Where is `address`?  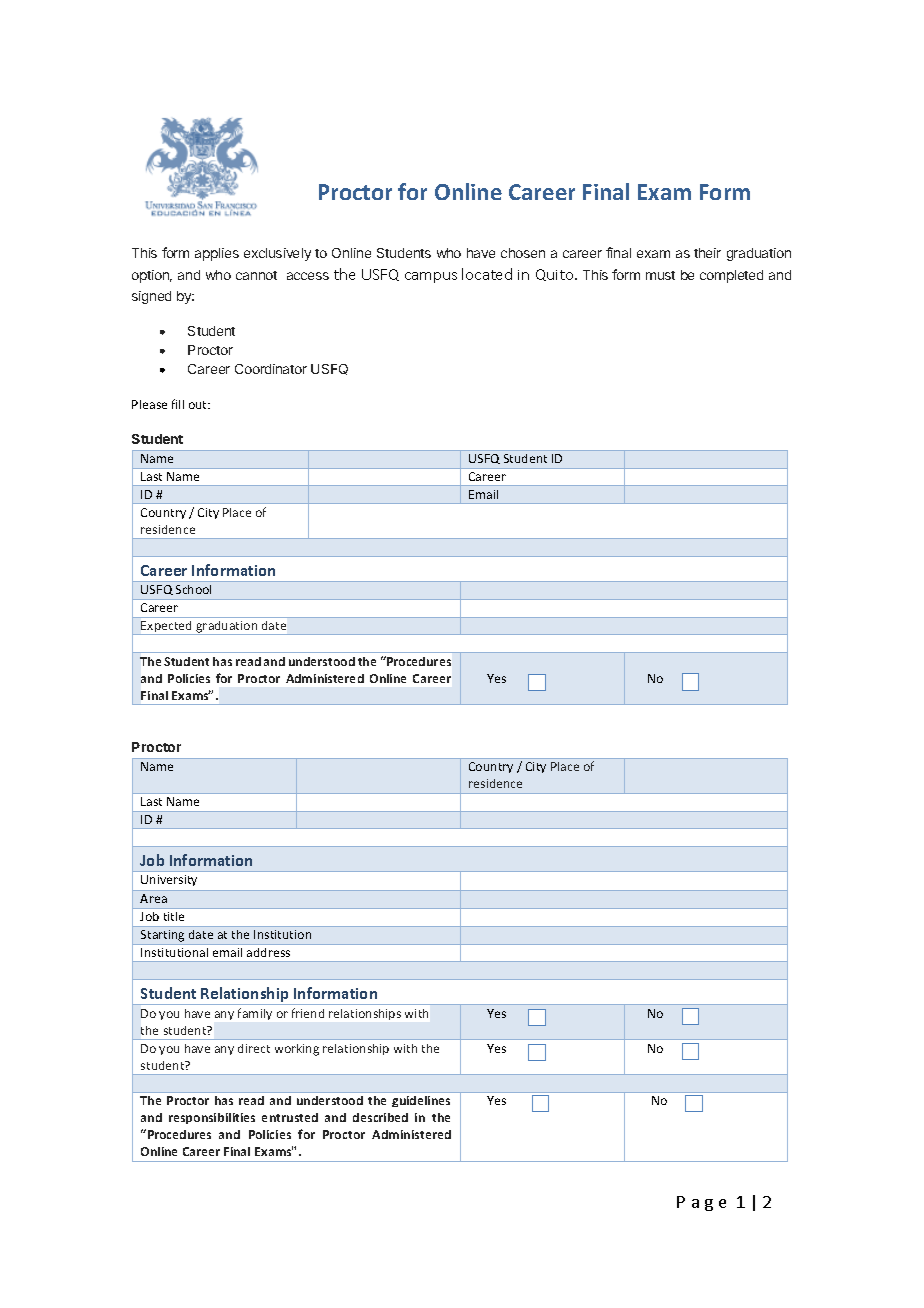 address is located at coordinates (268, 952).
